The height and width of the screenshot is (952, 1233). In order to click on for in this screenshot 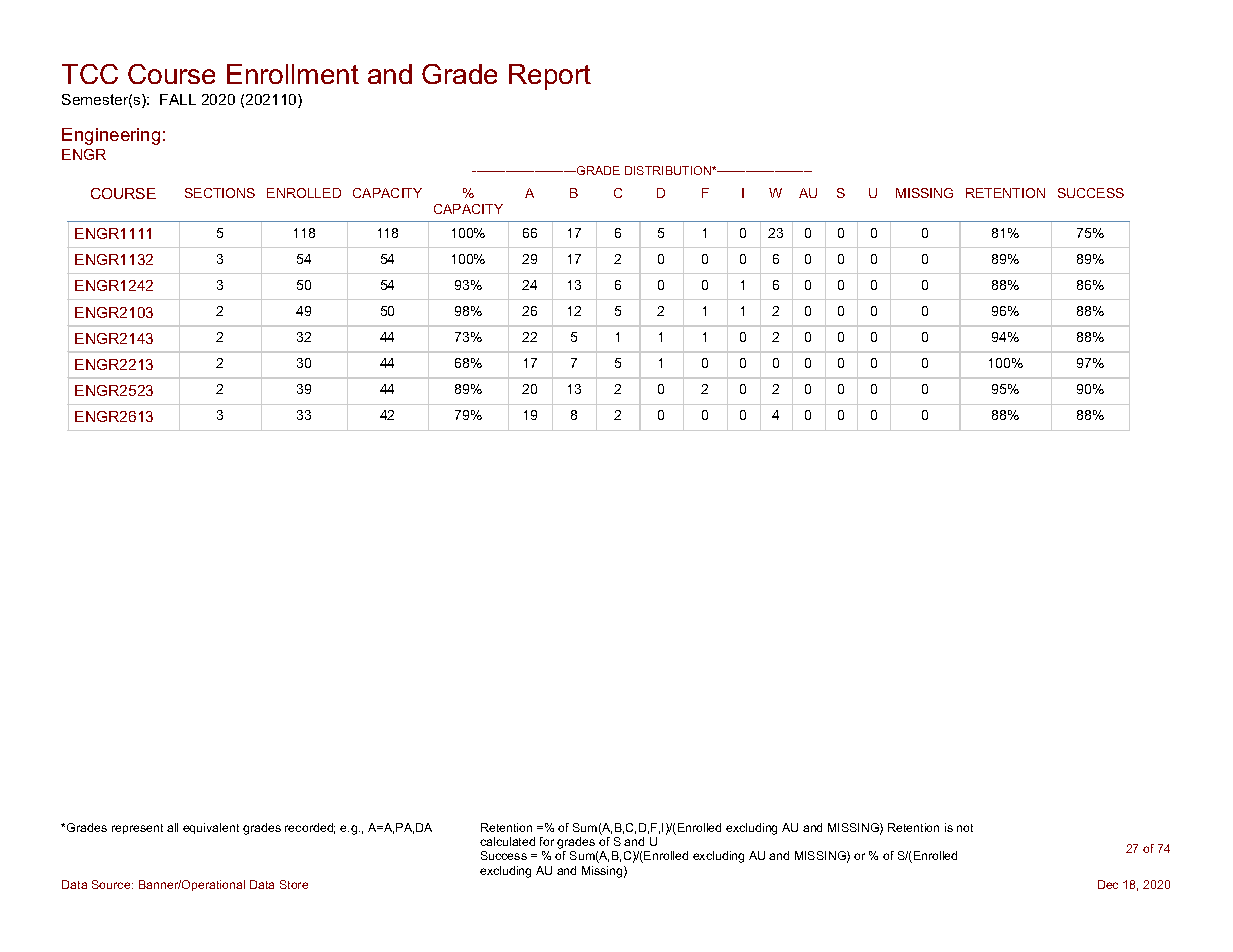, I will do `click(547, 841)`.
